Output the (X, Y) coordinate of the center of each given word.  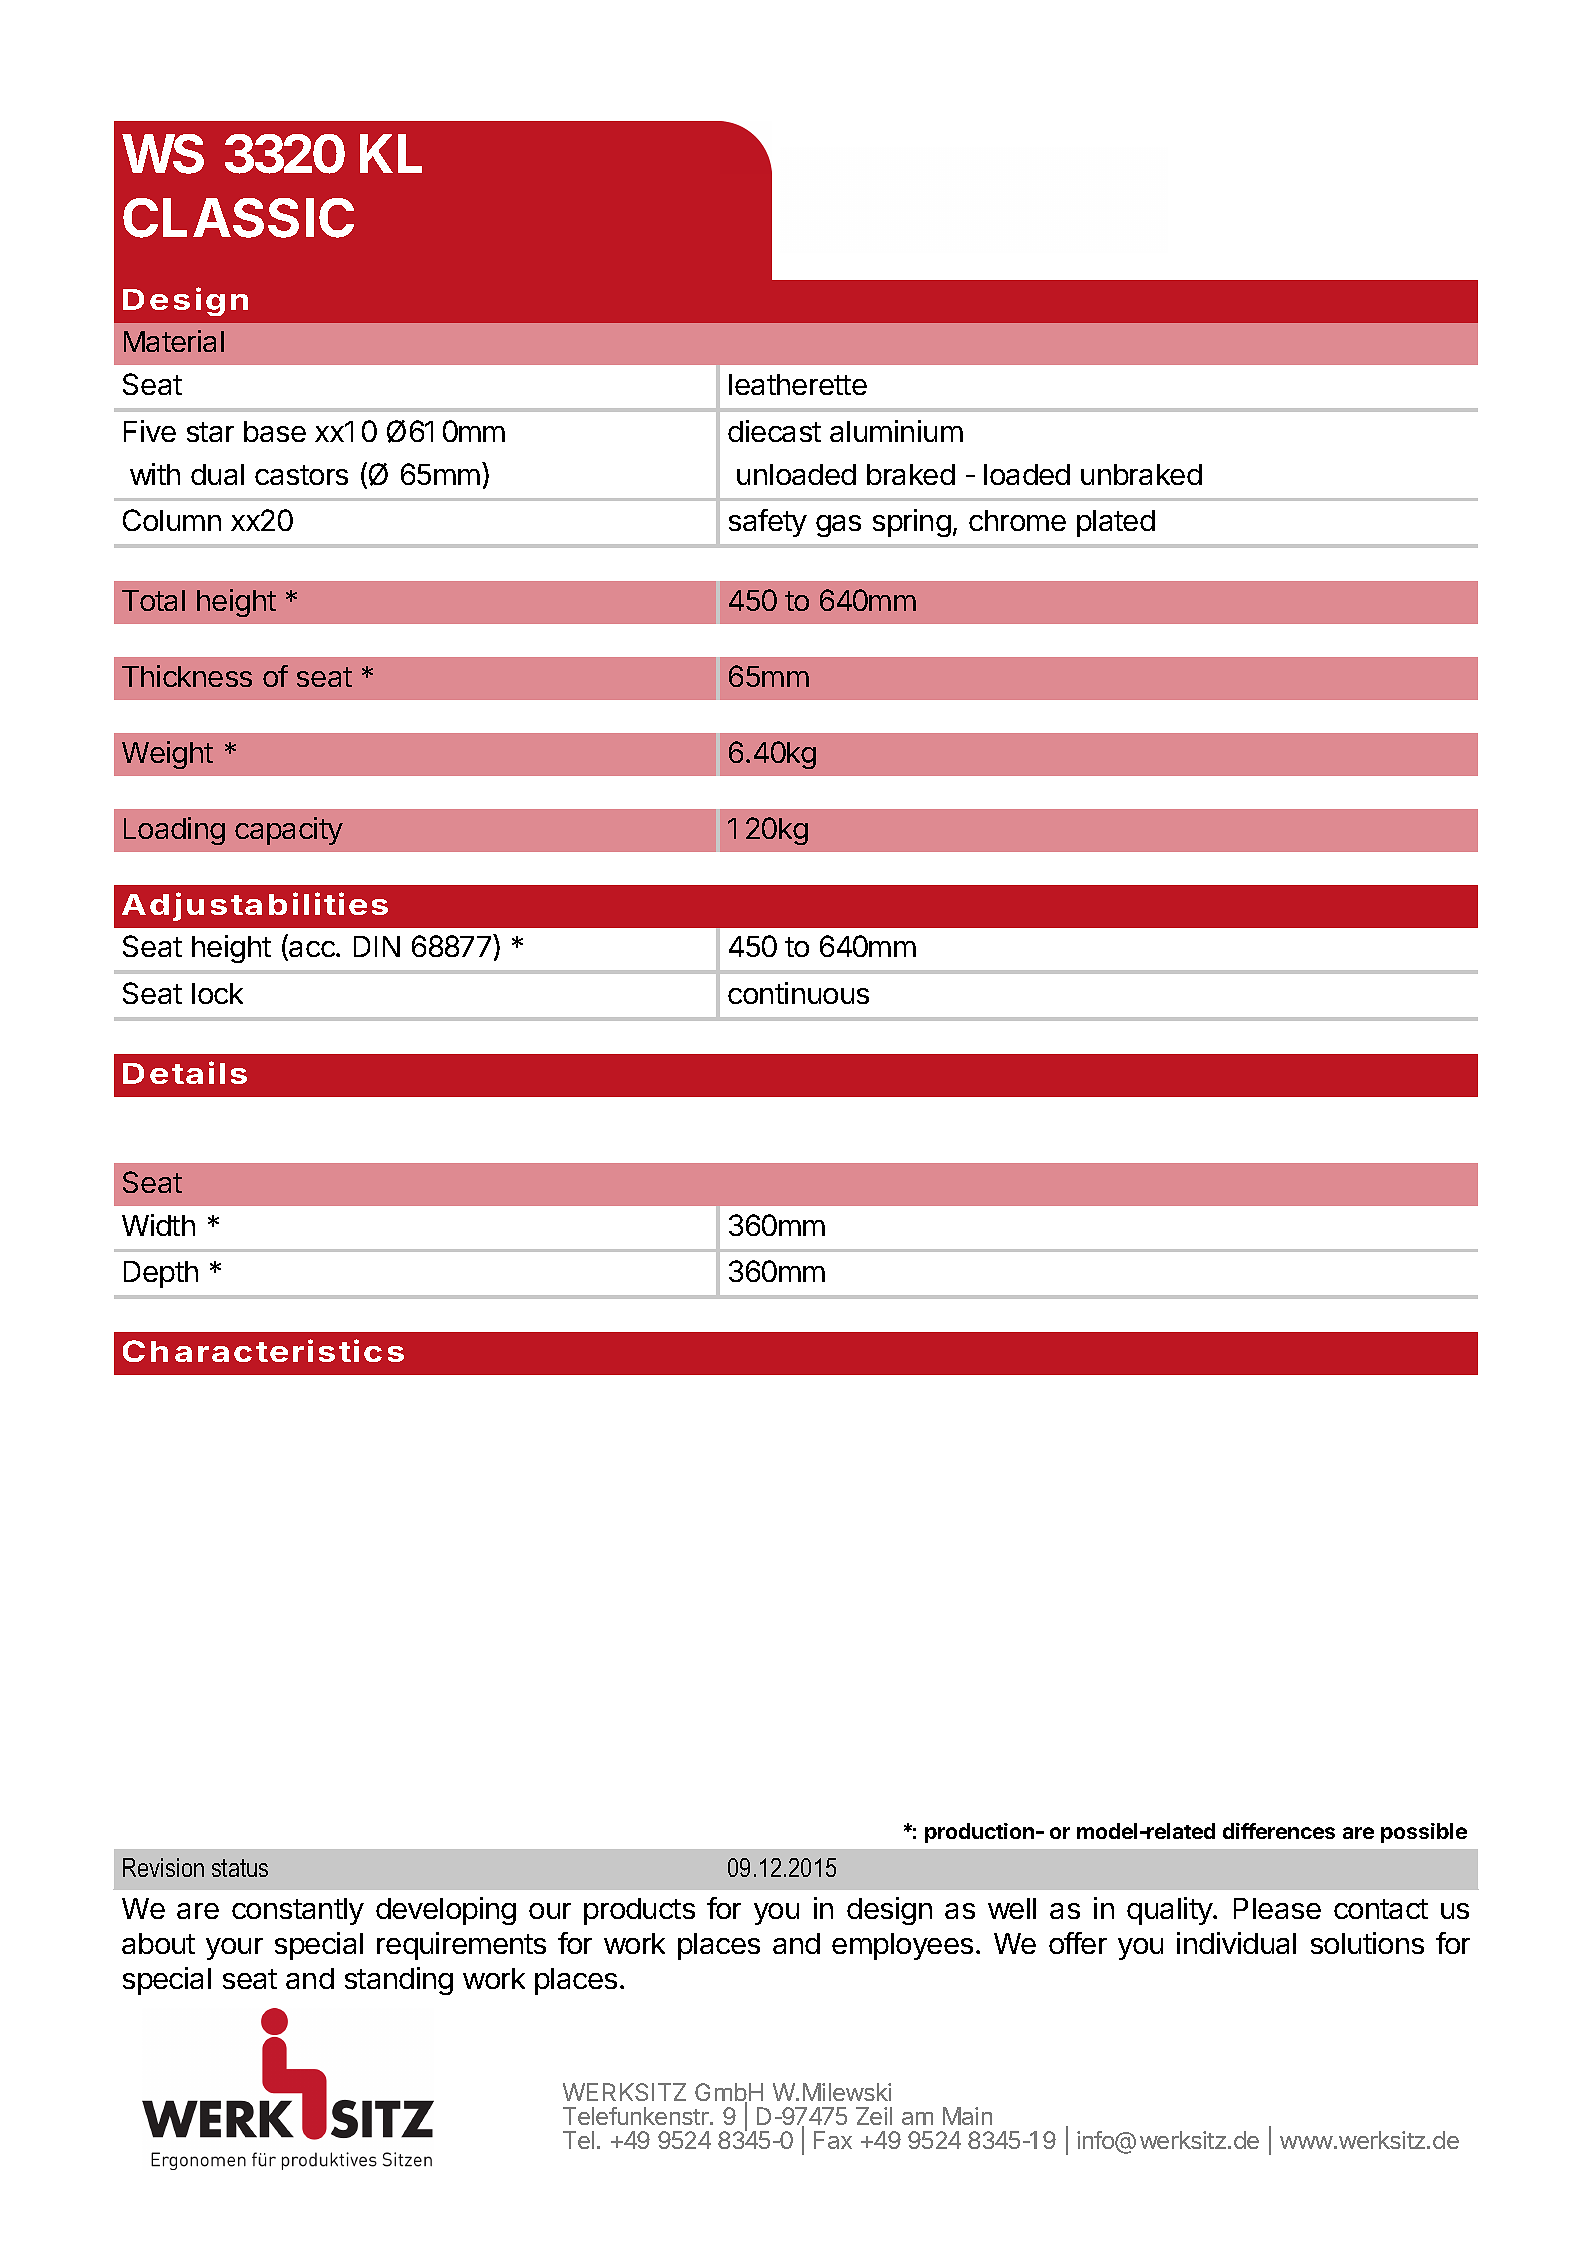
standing (399, 1981)
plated (1116, 523)
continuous (798, 993)
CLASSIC (238, 218)
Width (158, 1225)
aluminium (896, 431)
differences (1279, 1831)
